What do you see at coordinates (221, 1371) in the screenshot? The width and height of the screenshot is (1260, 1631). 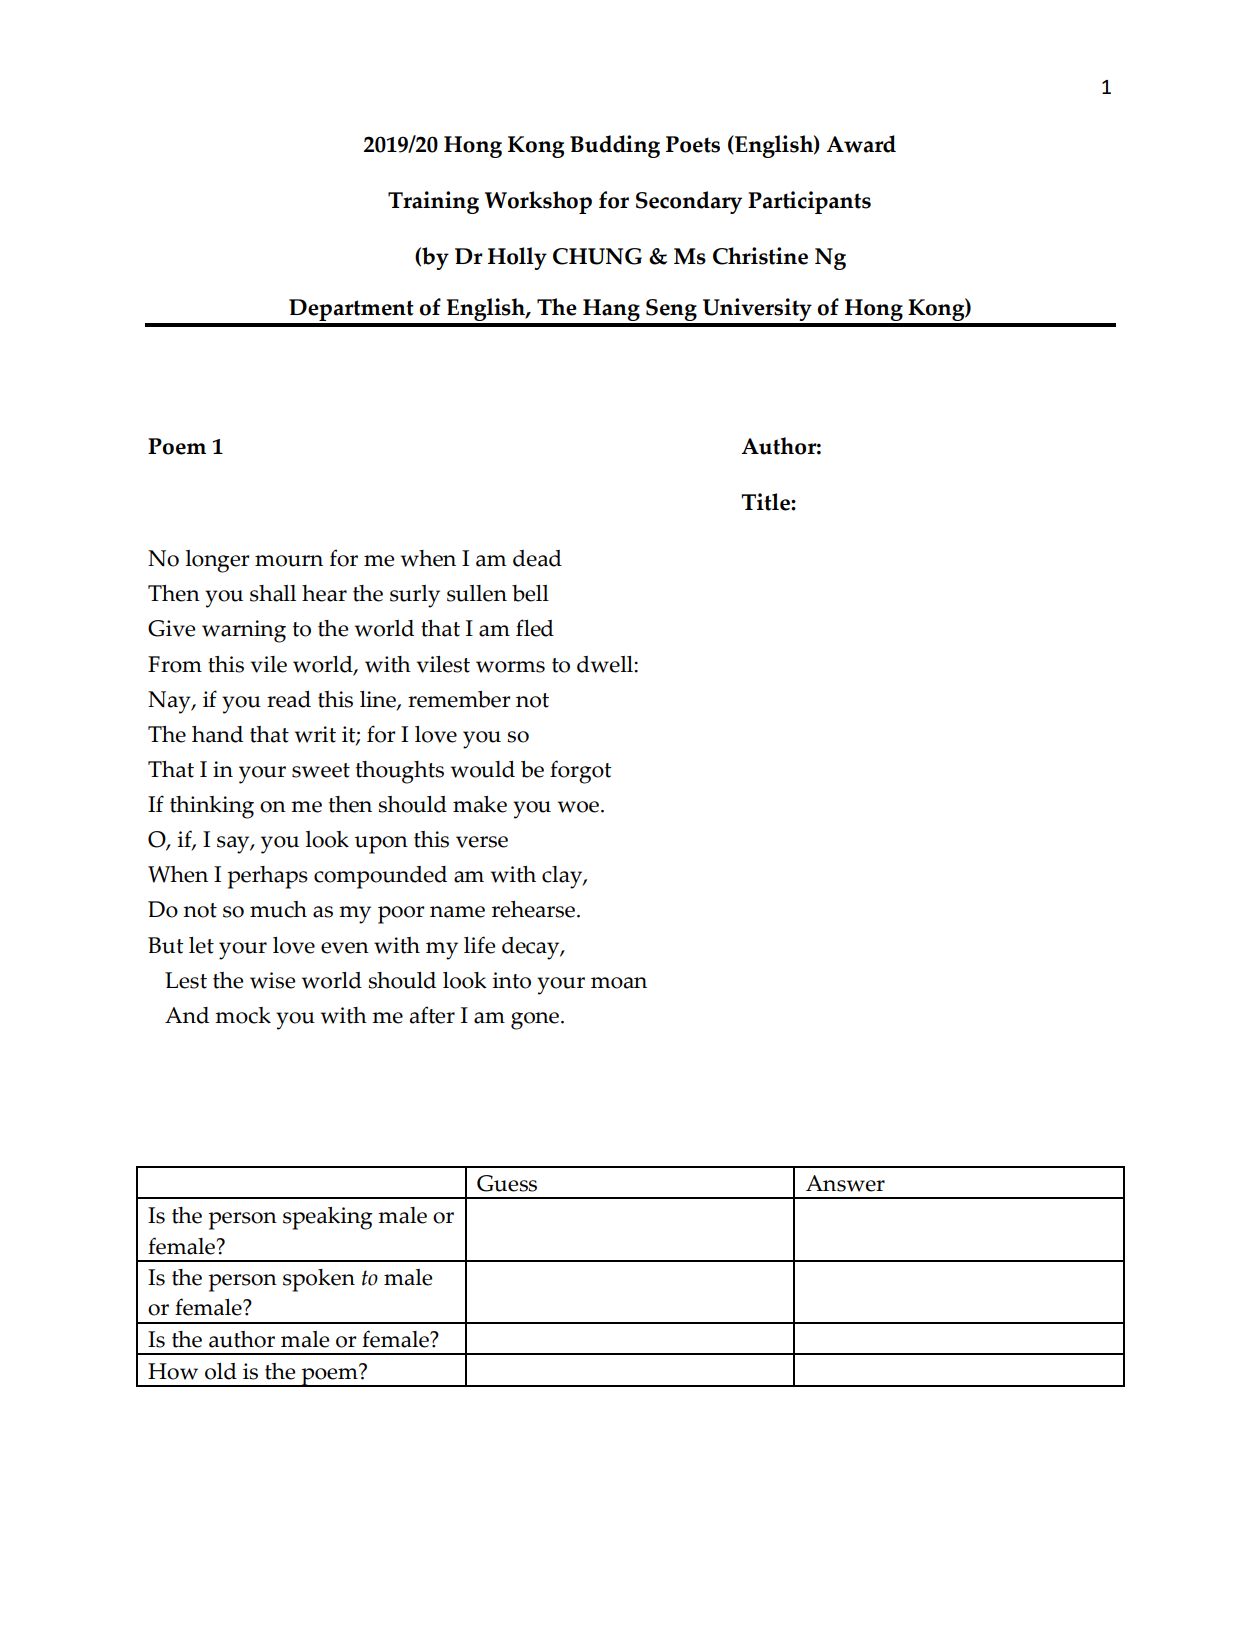 I see `old` at bounding box center [221, 1371].
